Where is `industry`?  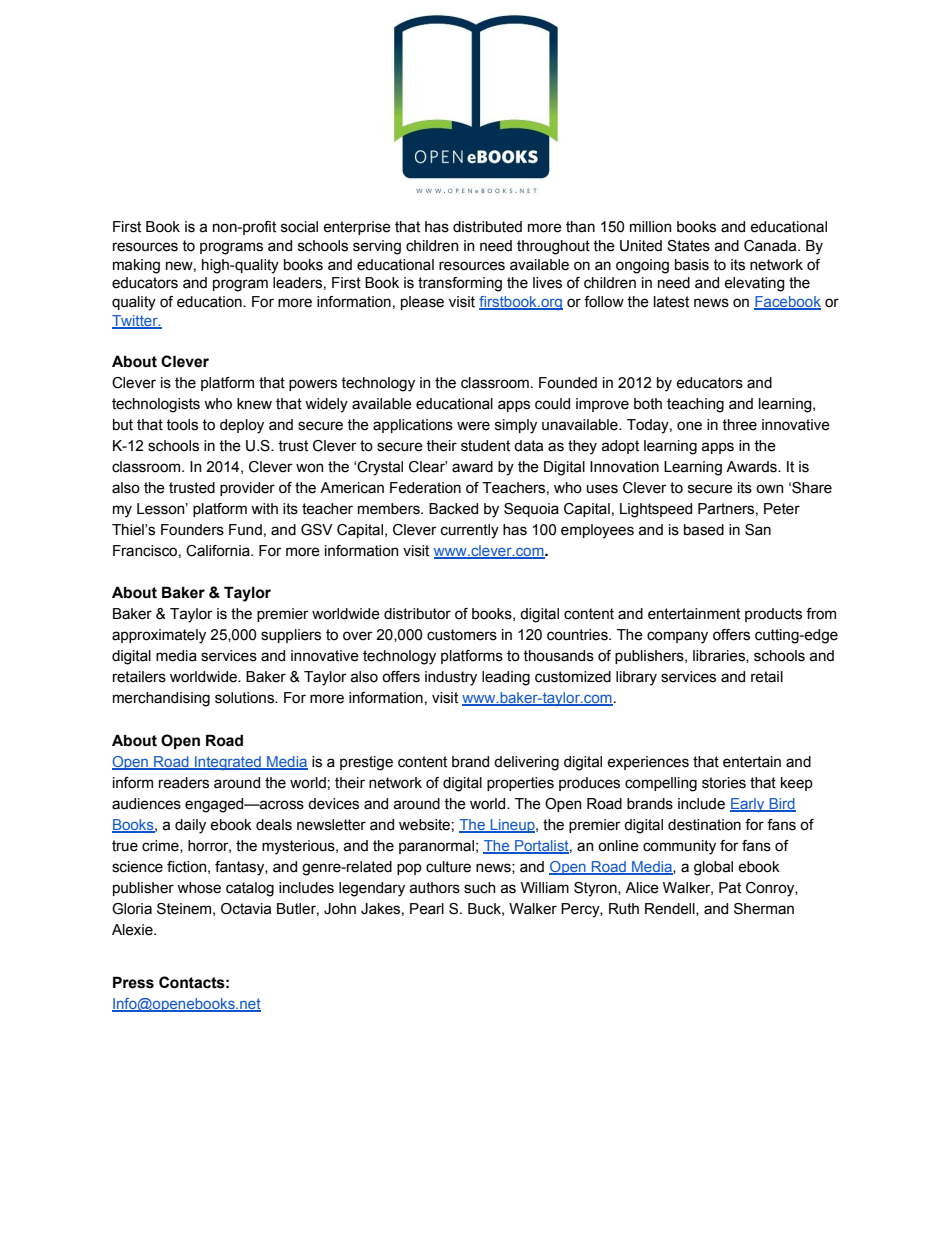 industry is located at coordinates (451, 678).
